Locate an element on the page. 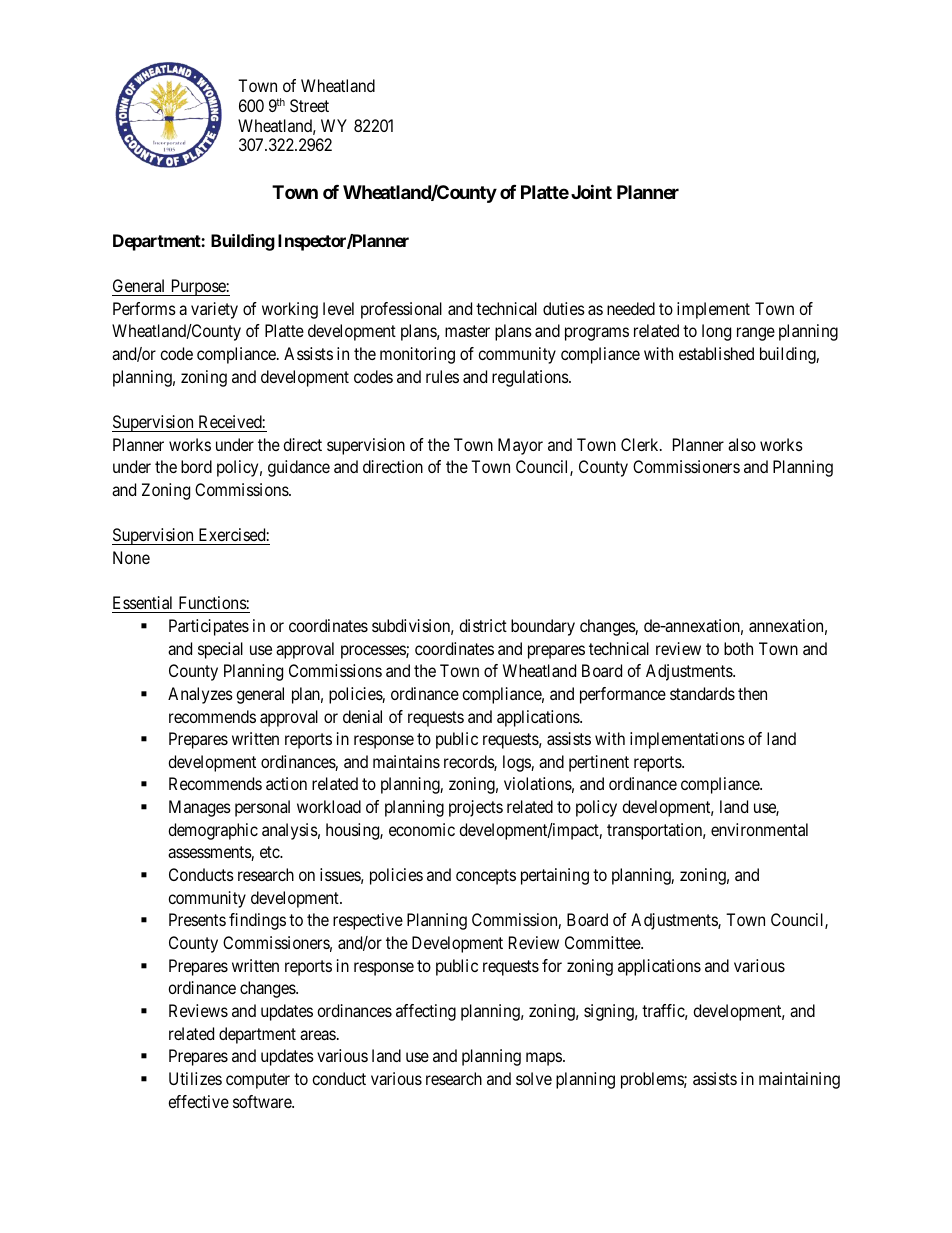 The image size is (952, 1233). both is located at coordinates (738, 648).
